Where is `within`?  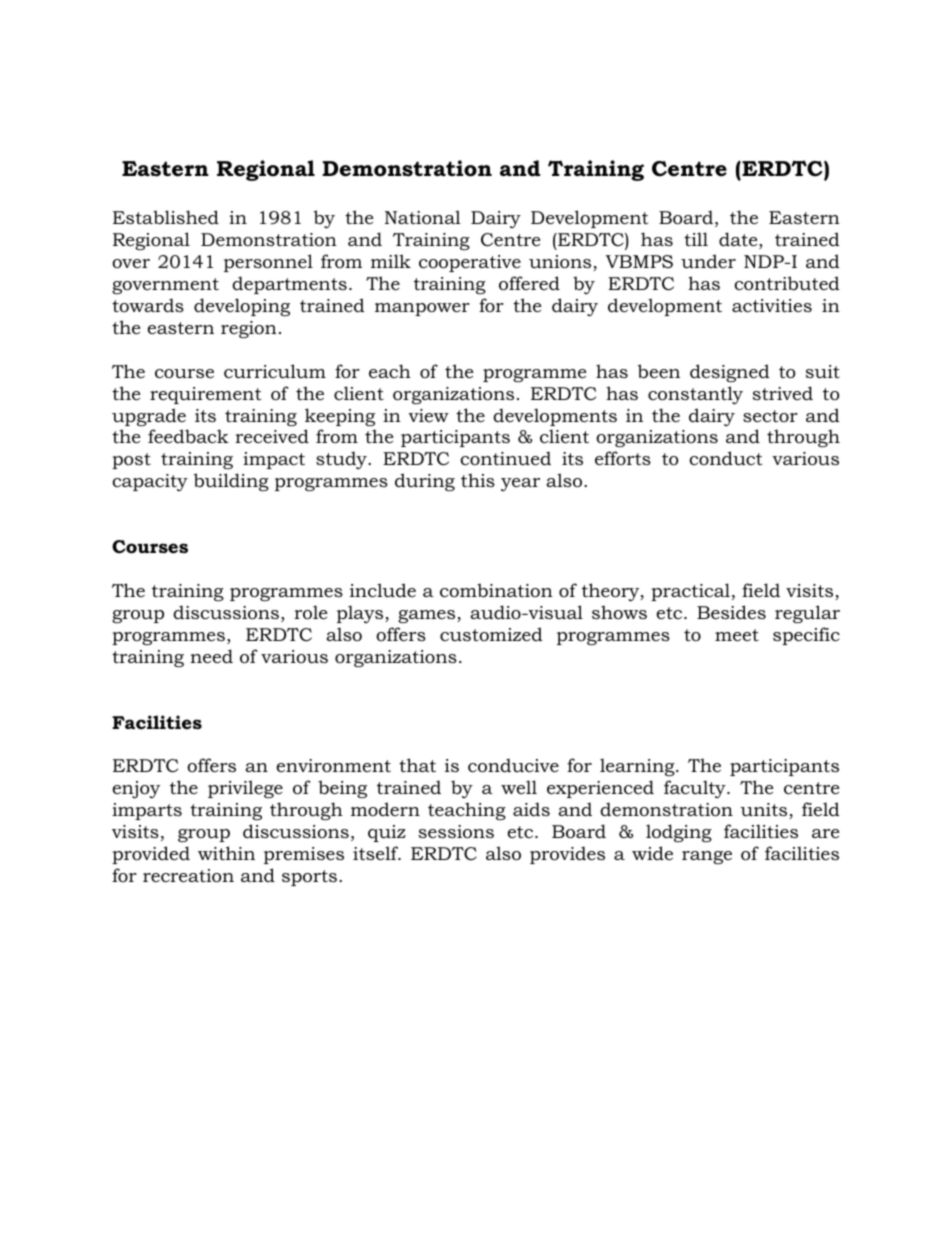 within is located at coordinates (226, 853).
